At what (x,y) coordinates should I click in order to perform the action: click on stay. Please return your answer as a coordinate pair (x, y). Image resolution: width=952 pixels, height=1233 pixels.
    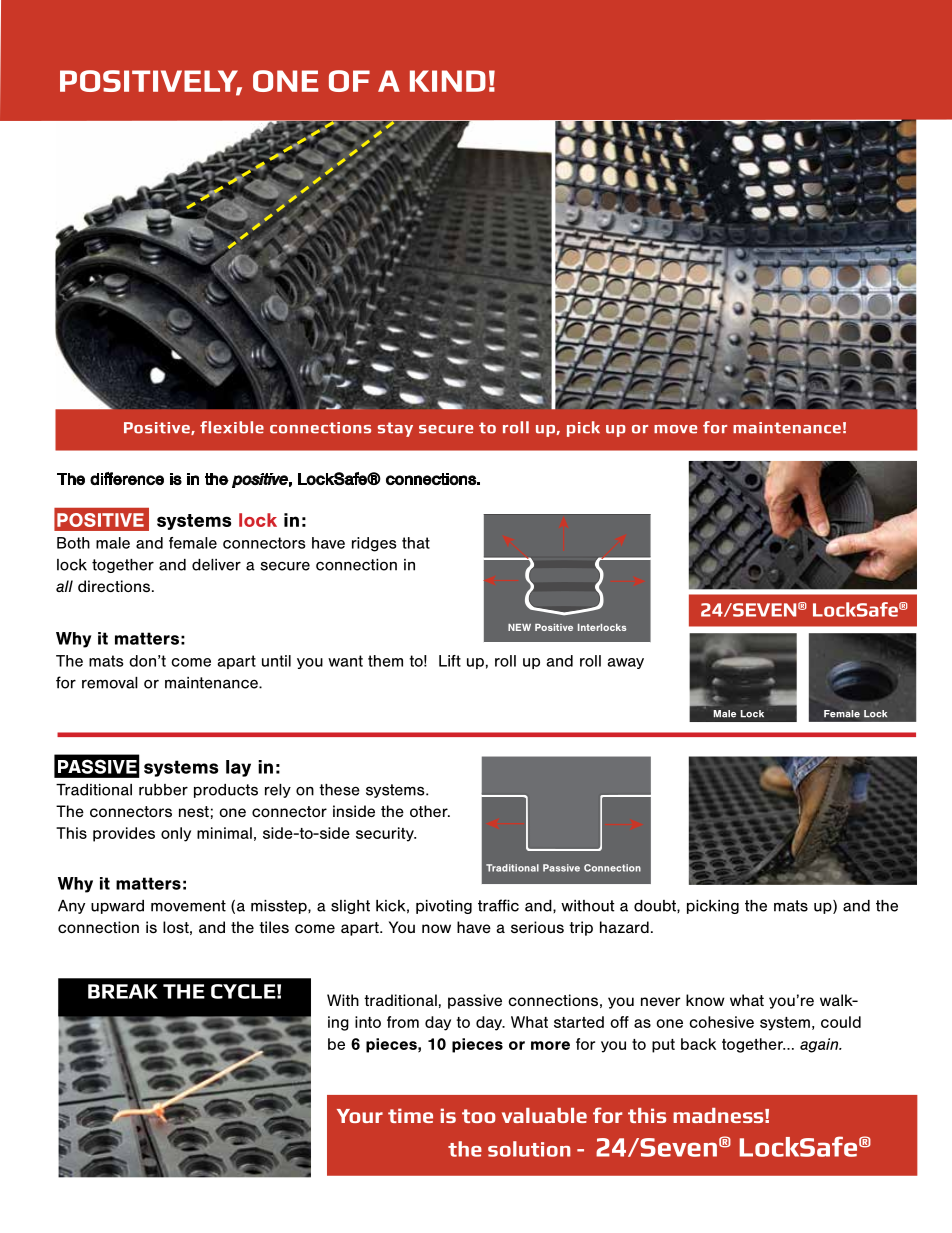
    Looking at the image, I should click on (395, 429).
